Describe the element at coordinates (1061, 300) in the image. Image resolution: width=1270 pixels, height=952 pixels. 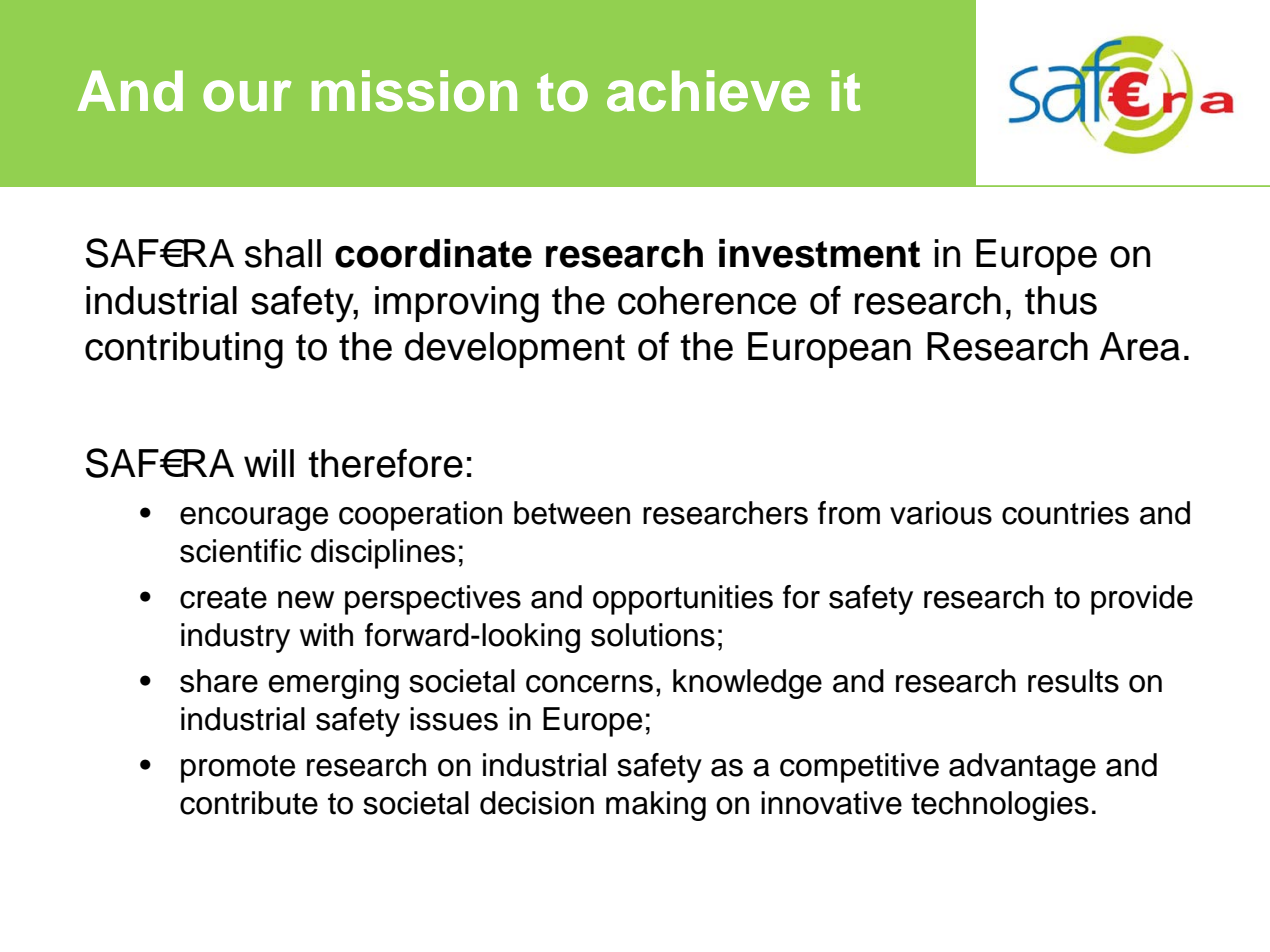
I see `thus` at that location.
